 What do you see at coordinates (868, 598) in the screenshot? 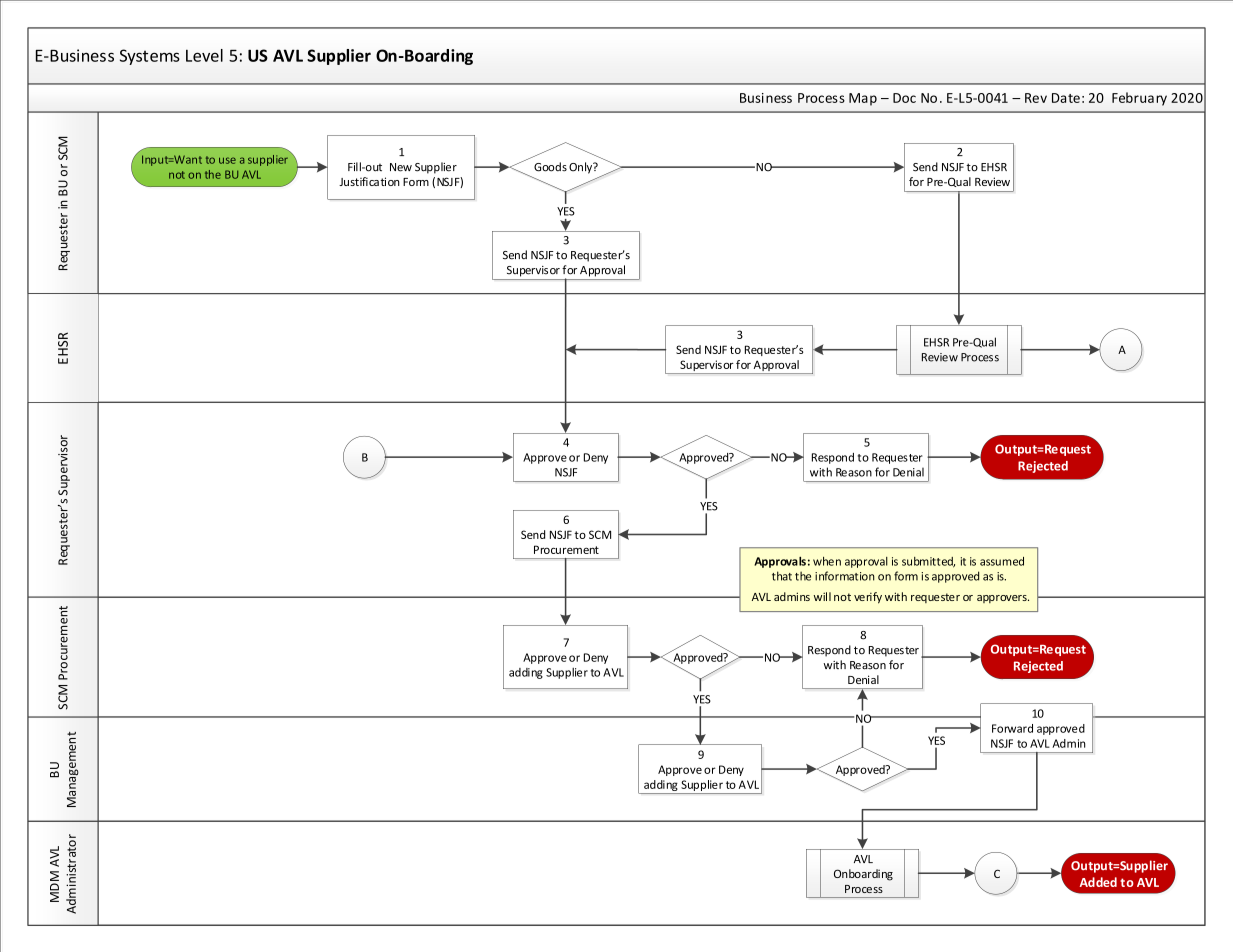
I see `verify` at bounding box center [868, 598].
